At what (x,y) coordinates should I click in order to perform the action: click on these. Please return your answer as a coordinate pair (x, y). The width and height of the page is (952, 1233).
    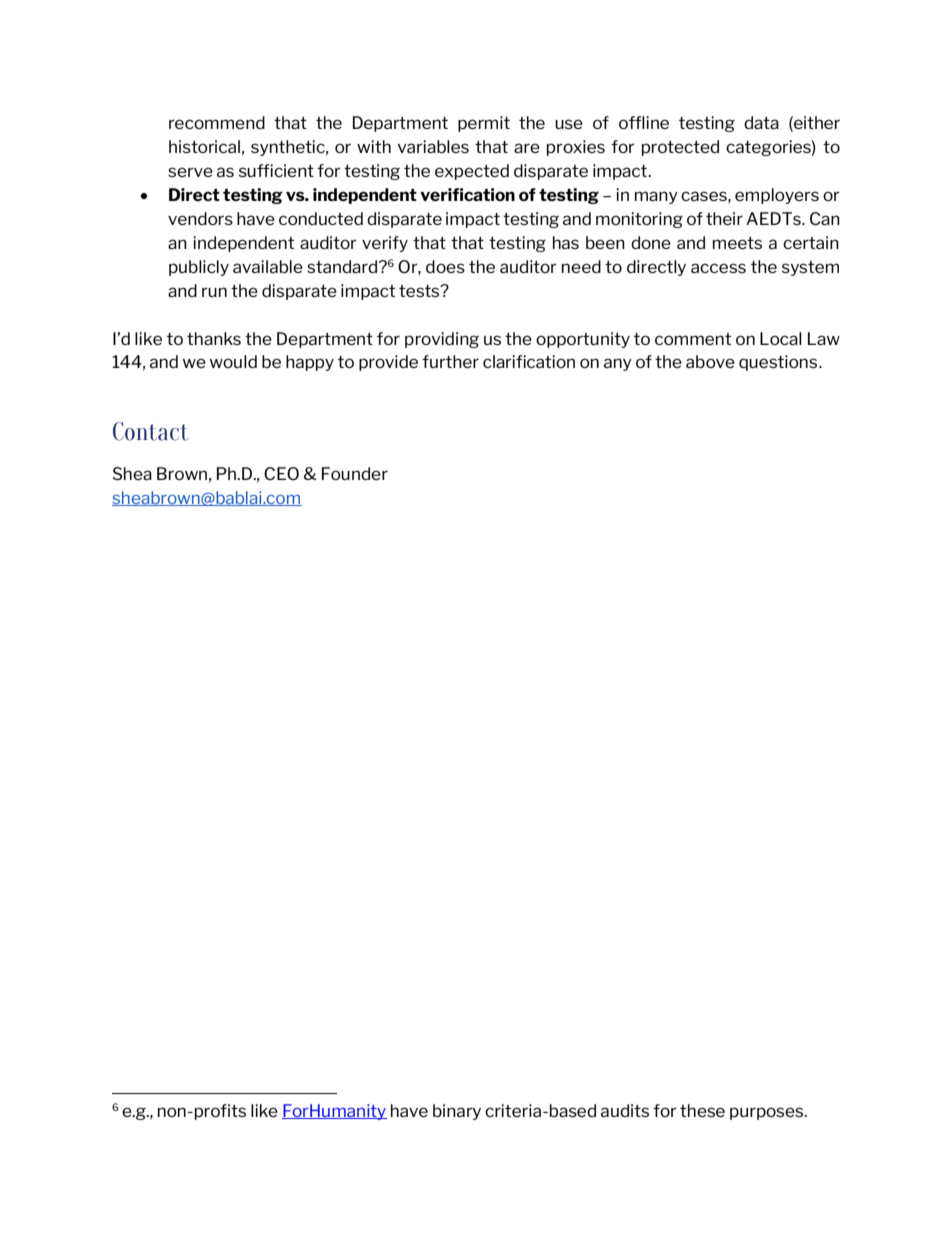
    Looking at the image, I should click on (702, 1110).
